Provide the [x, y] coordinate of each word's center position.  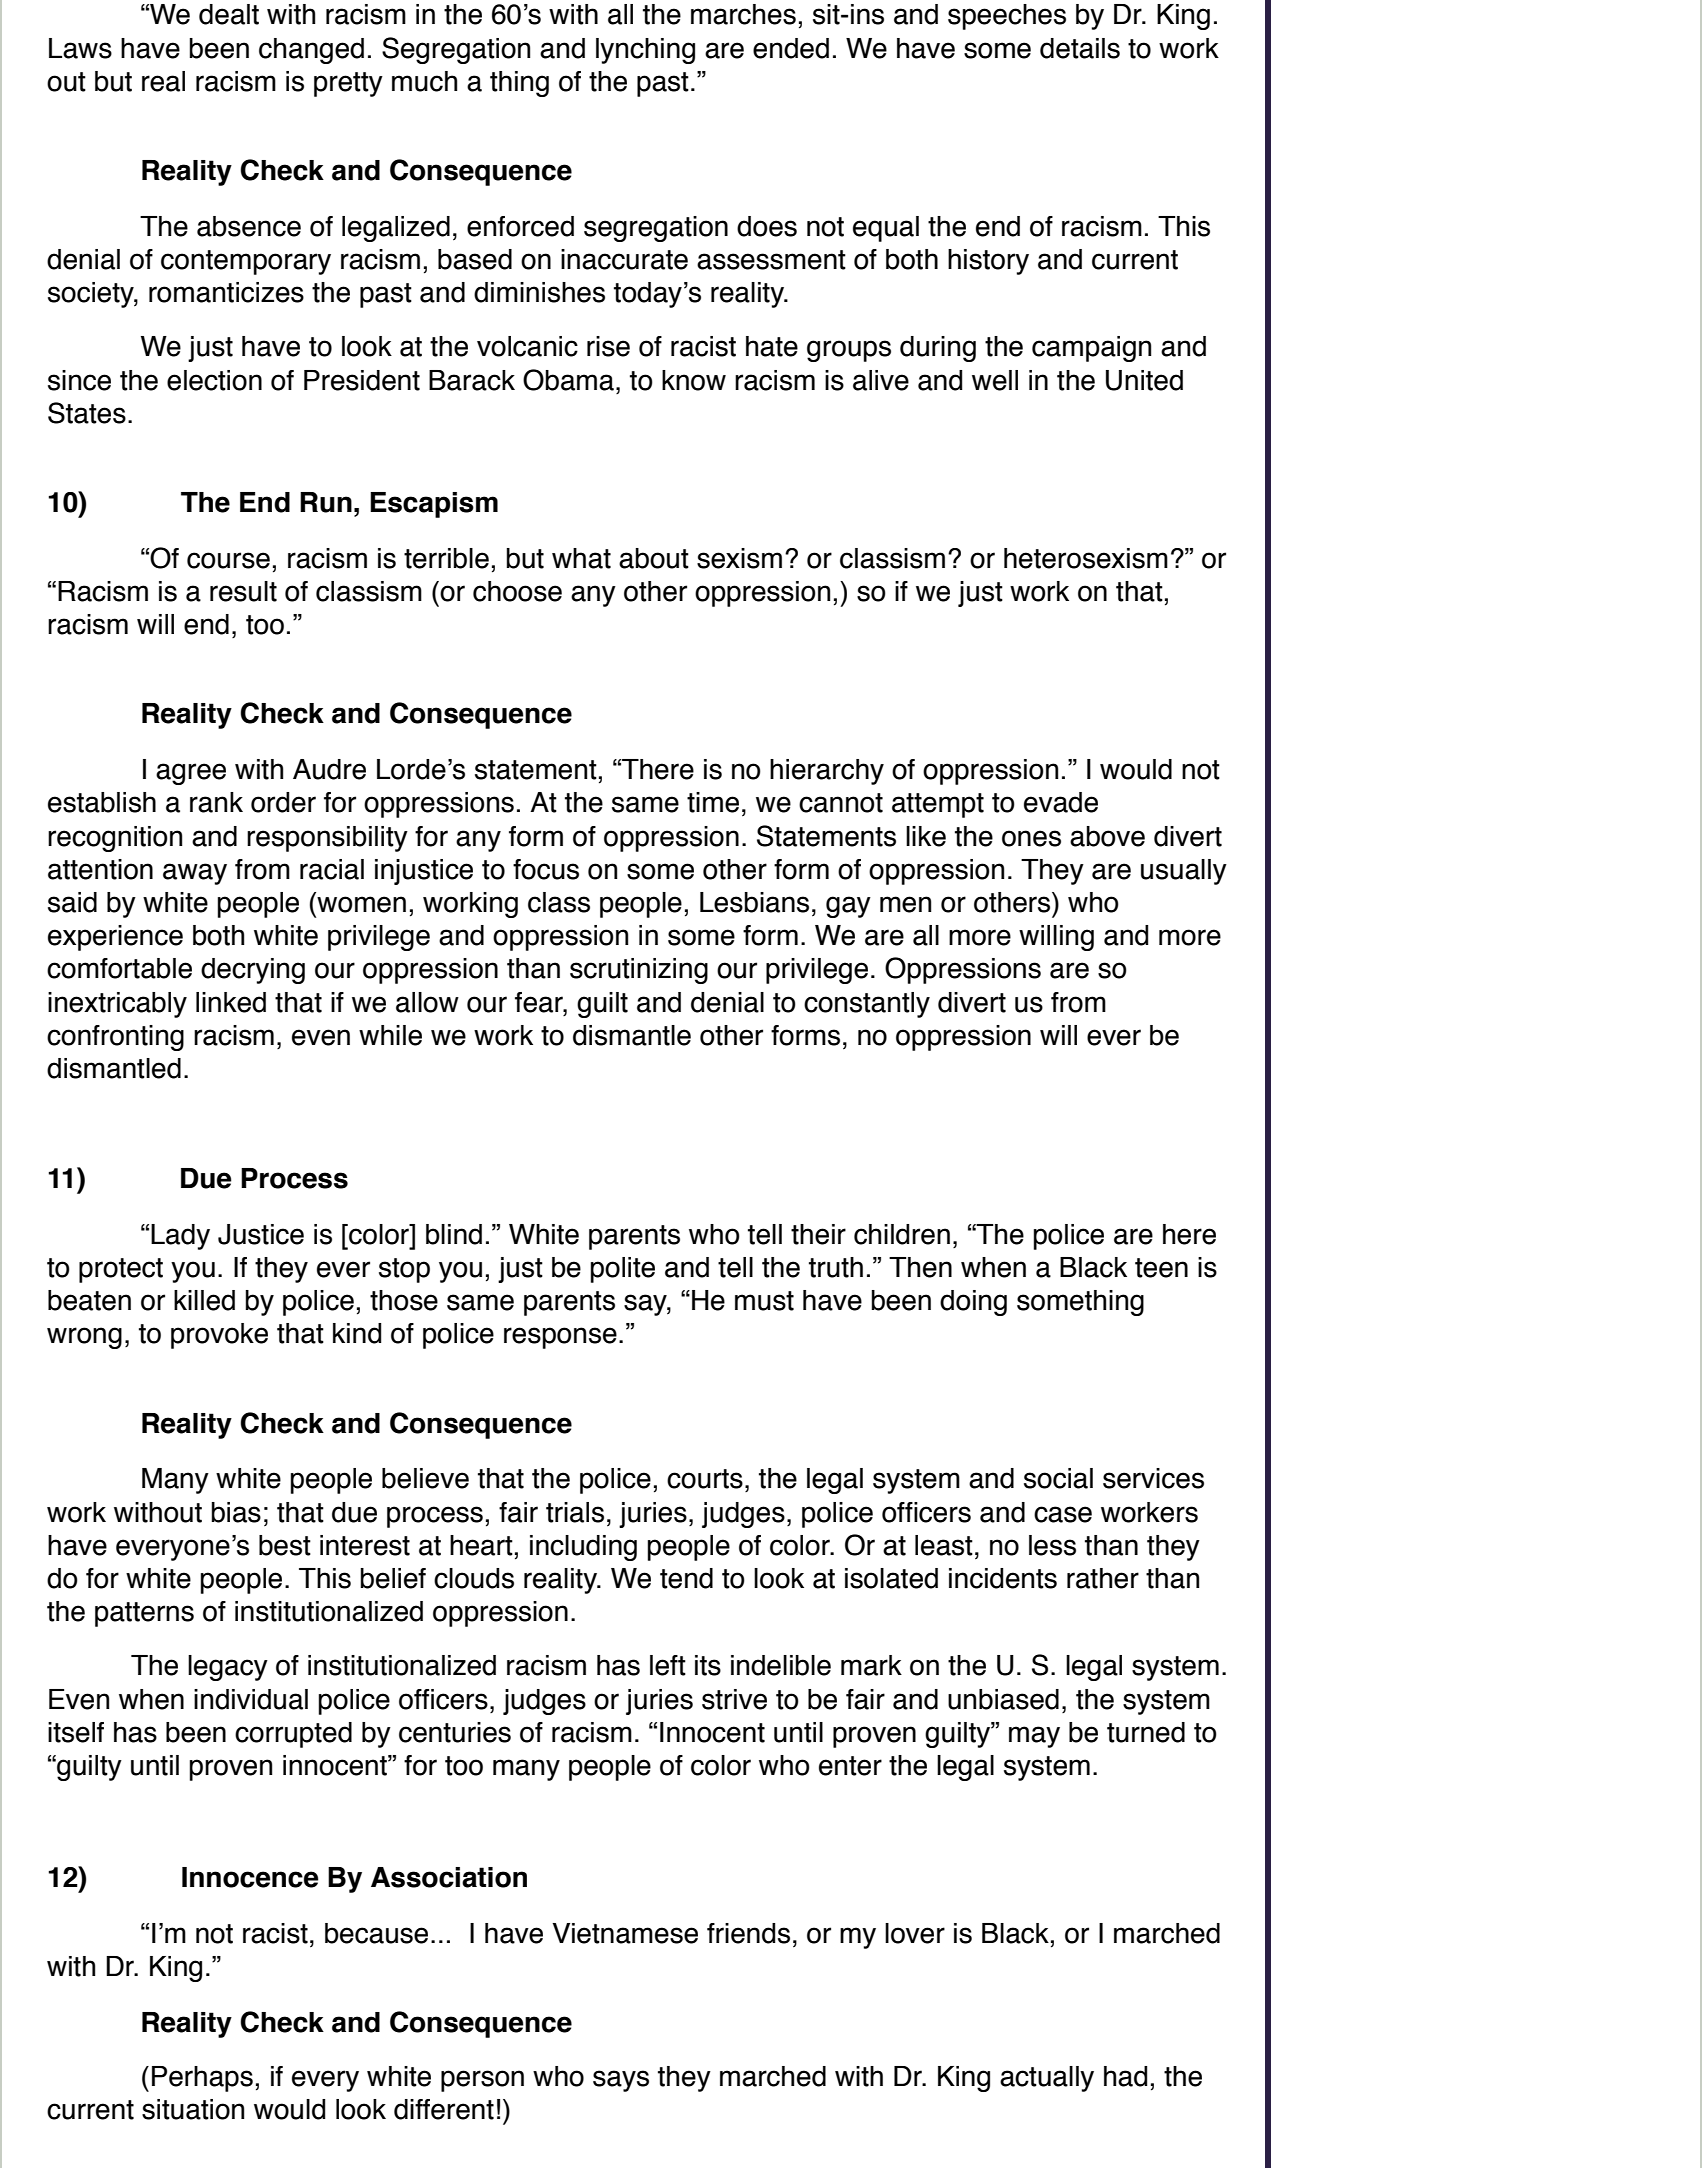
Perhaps [202, 2079]
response [560, 1338]
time [713, 802]
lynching [645, 51]
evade [1061, 802]
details [1080, 48]
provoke [219, 1336]
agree [191, 774]
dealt [229, 14]
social [1058, 1478]
